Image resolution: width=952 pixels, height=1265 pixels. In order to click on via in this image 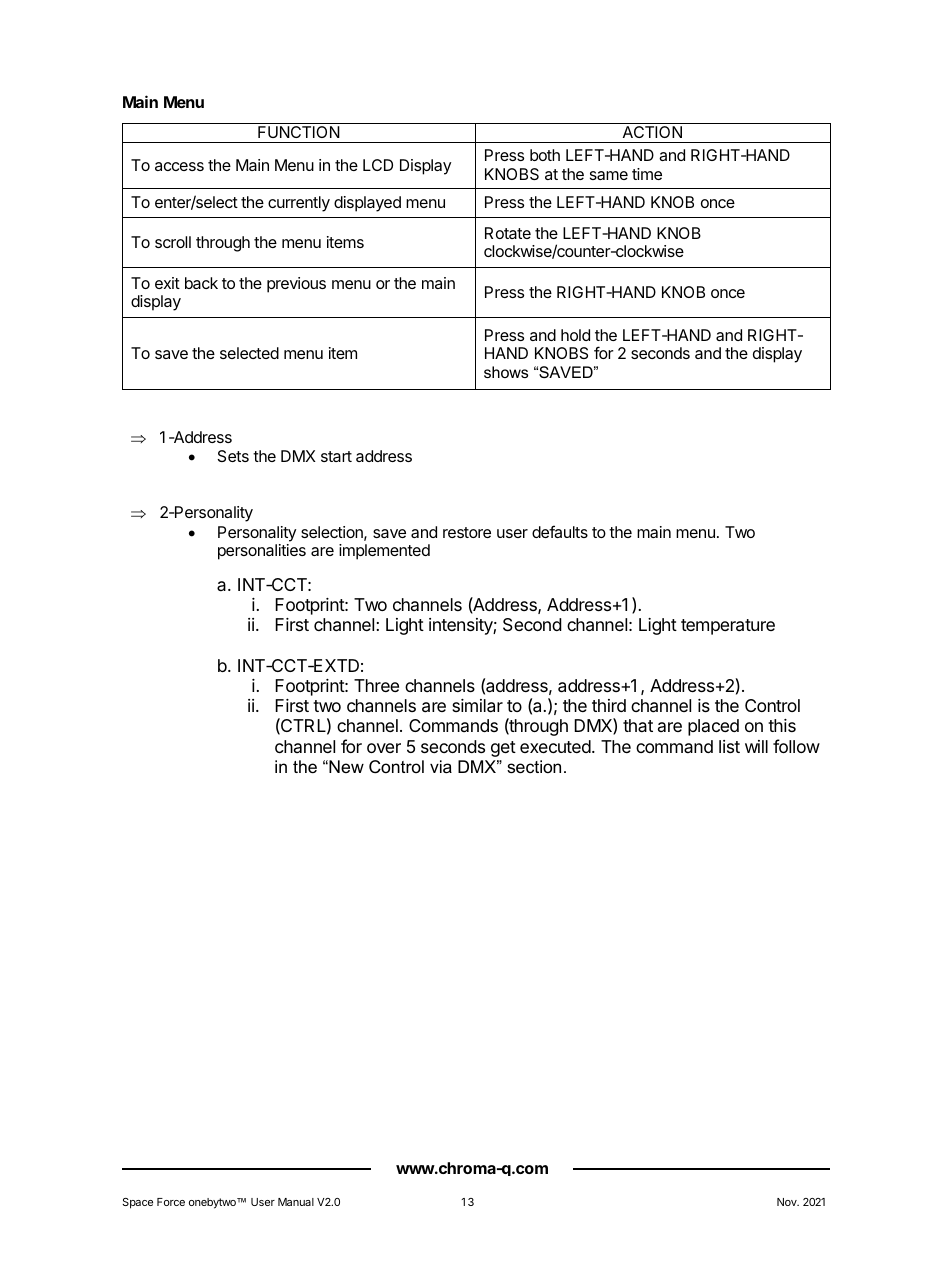, I will do `click(441, 766)`.
